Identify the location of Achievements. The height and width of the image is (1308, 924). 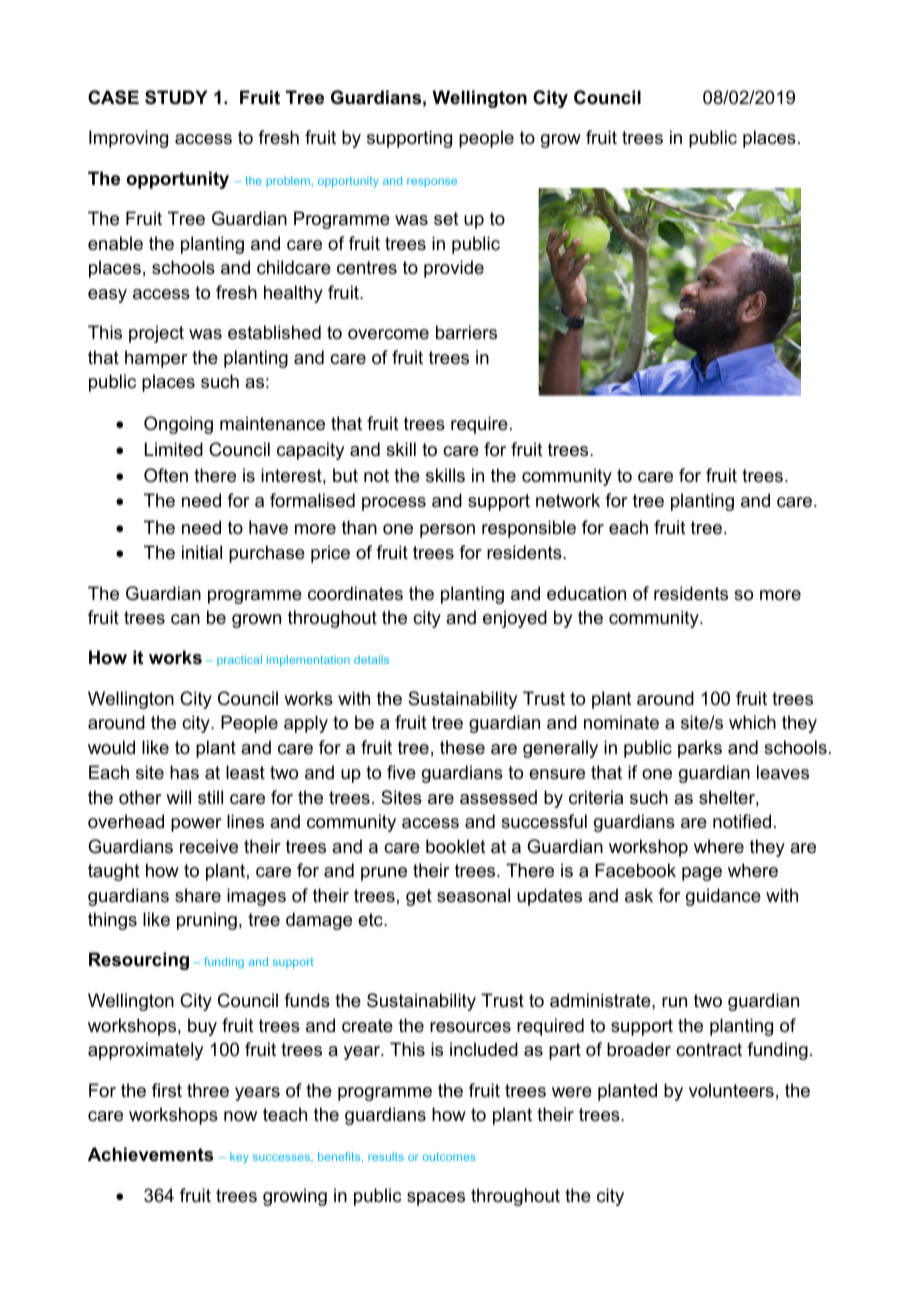
(150, 1154).
